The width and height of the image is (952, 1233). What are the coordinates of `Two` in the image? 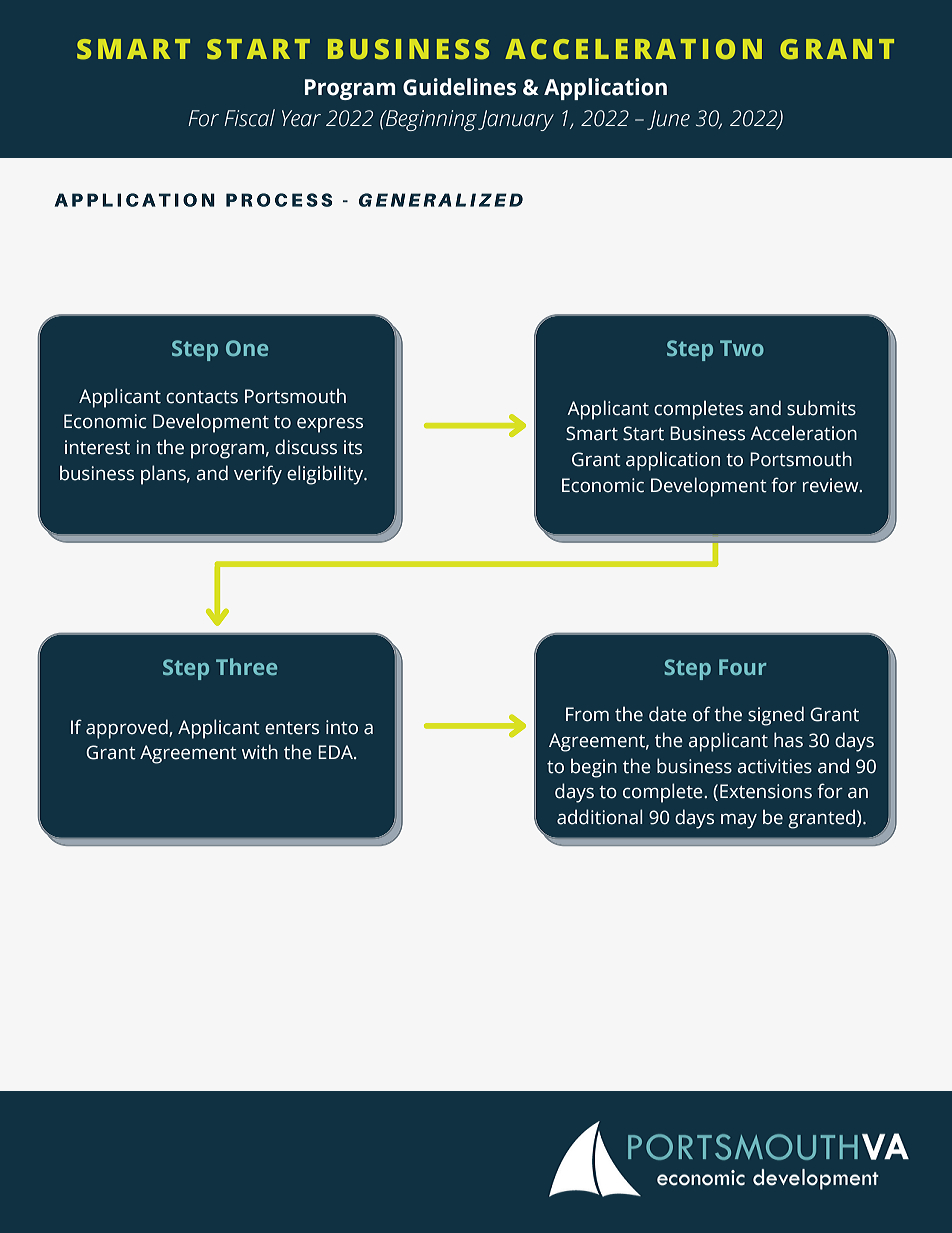 It's located at (742, 348).
